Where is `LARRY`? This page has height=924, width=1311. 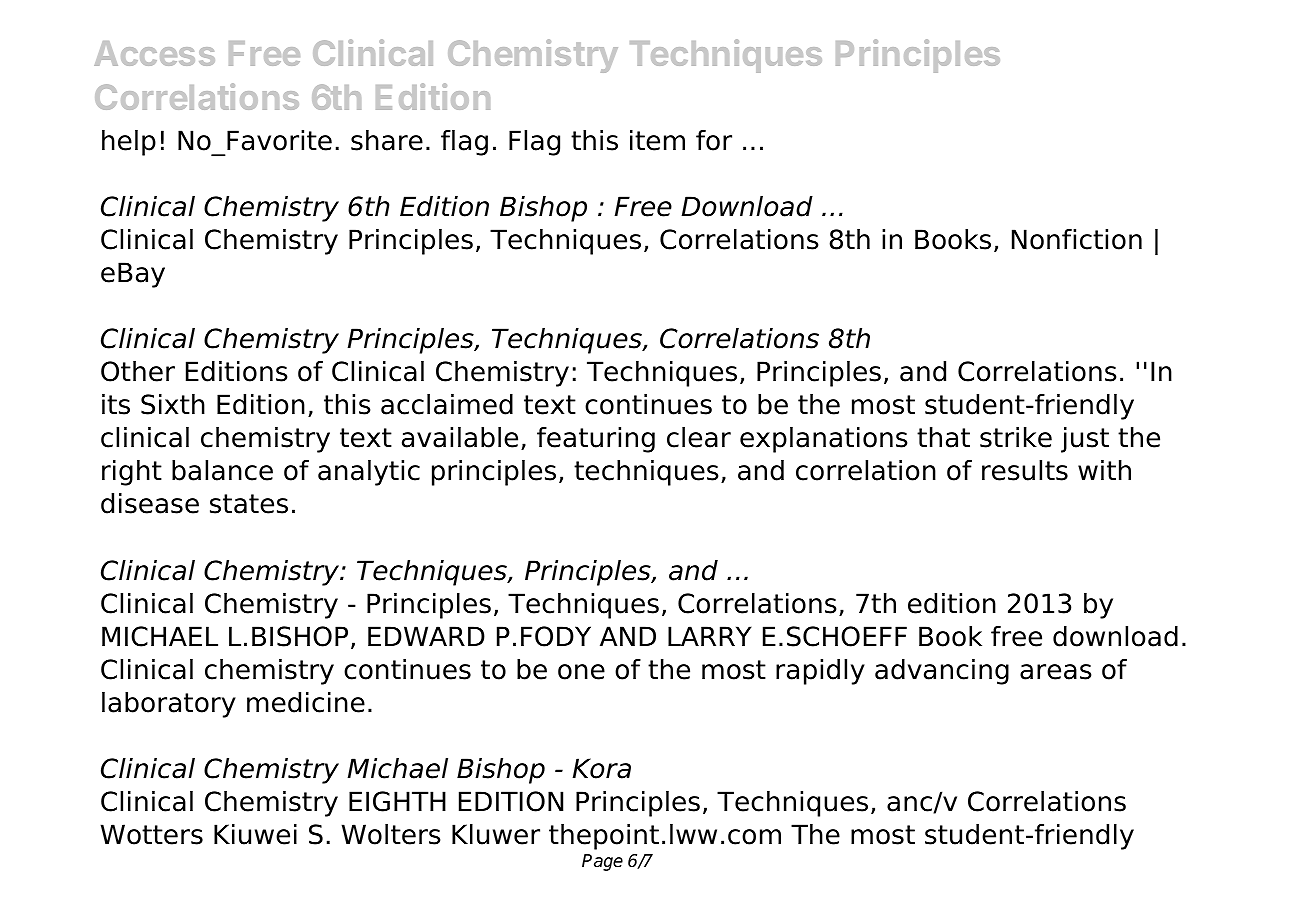
LARRY is located at coordinates (710, 636).
